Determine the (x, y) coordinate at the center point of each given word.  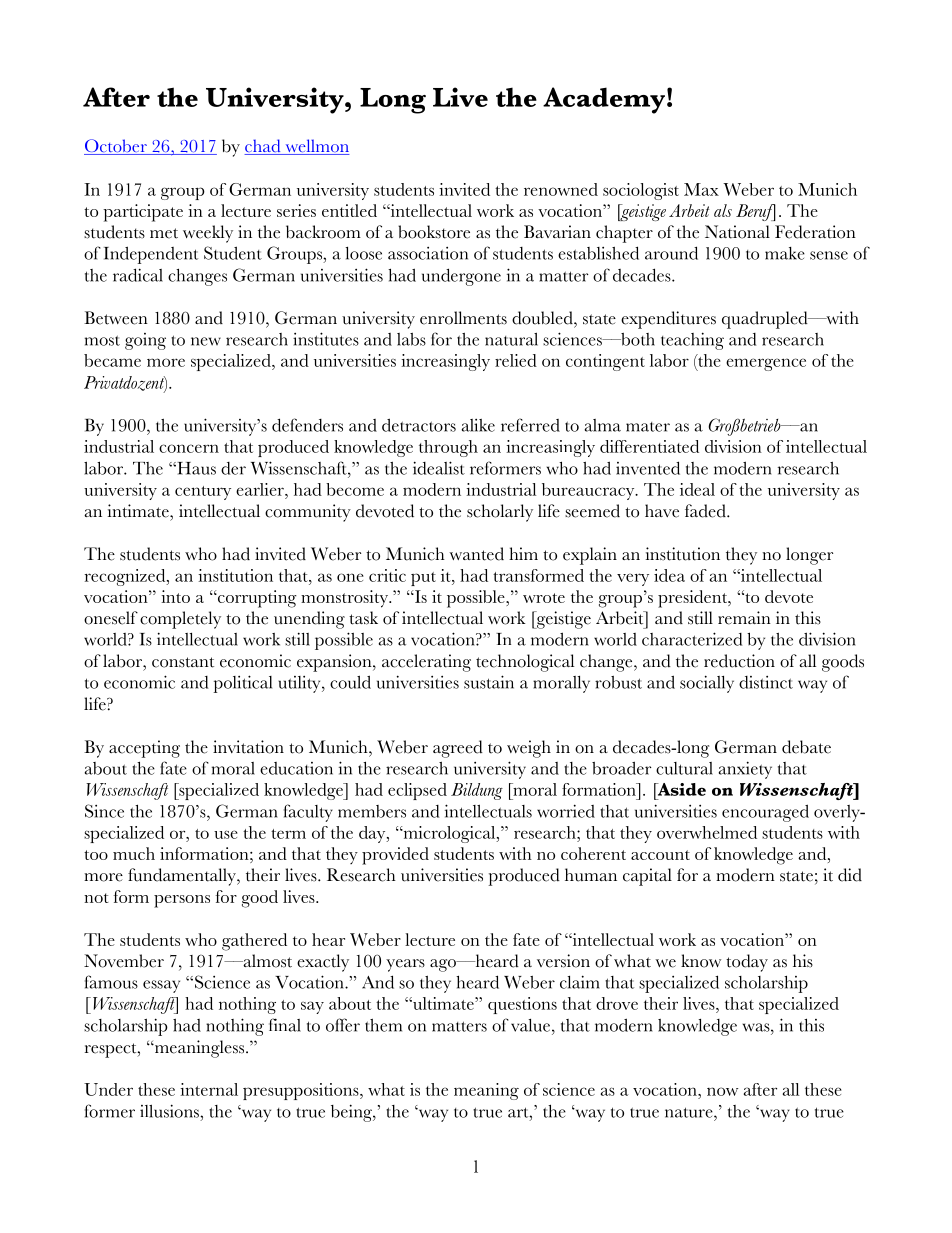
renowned (561, 189)
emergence (766, 364)
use (226, 834)
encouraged (765, 813)
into (175, 596)
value (530, 1025)
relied (516, 360)
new (206, 341)
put (423, 579)
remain (744, 618)
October (116, 147)
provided (395, 856)
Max (701, 189)
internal (209, 1089)
